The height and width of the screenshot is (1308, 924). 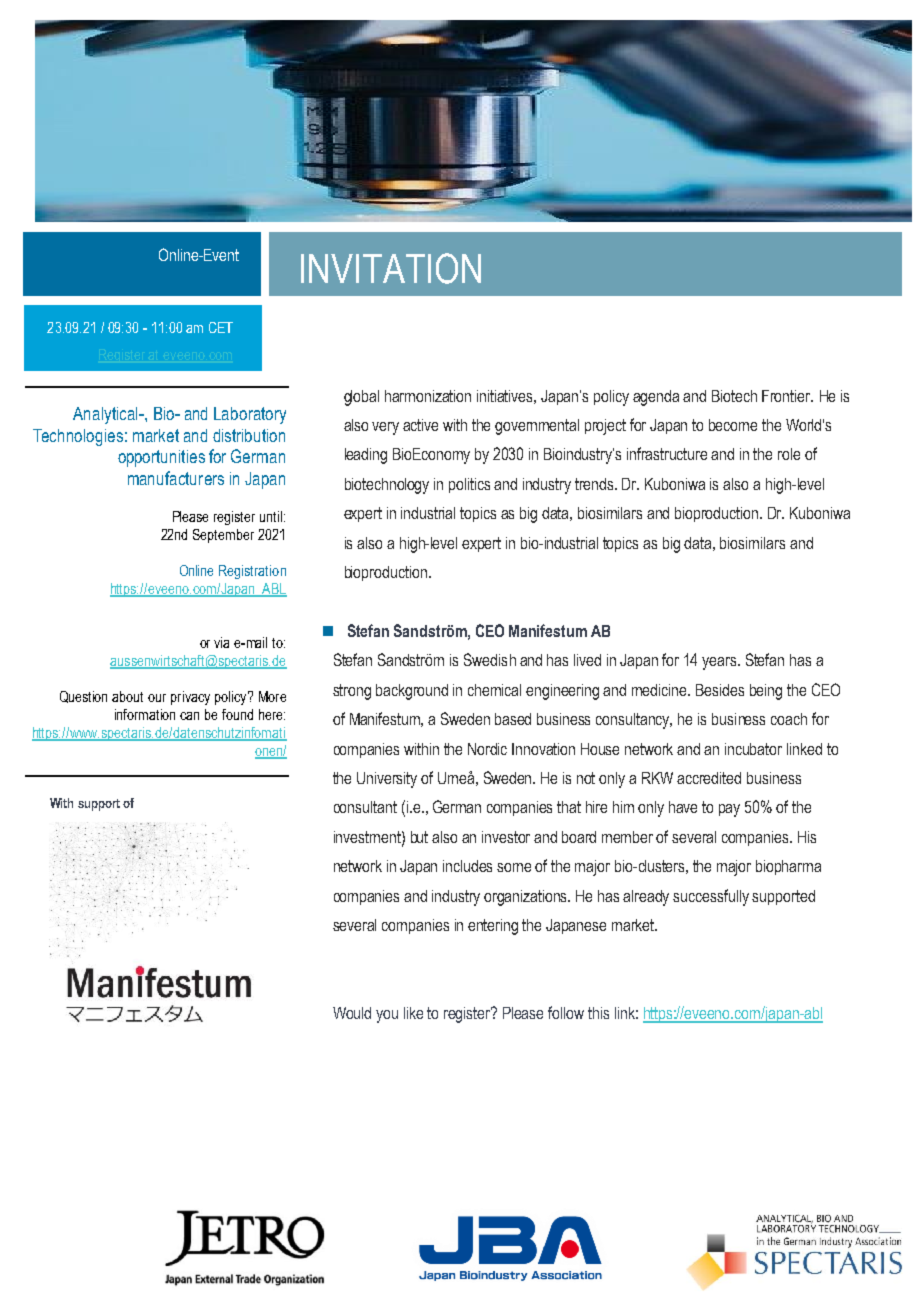 I want to click on member, so click(x=627, y=837).
